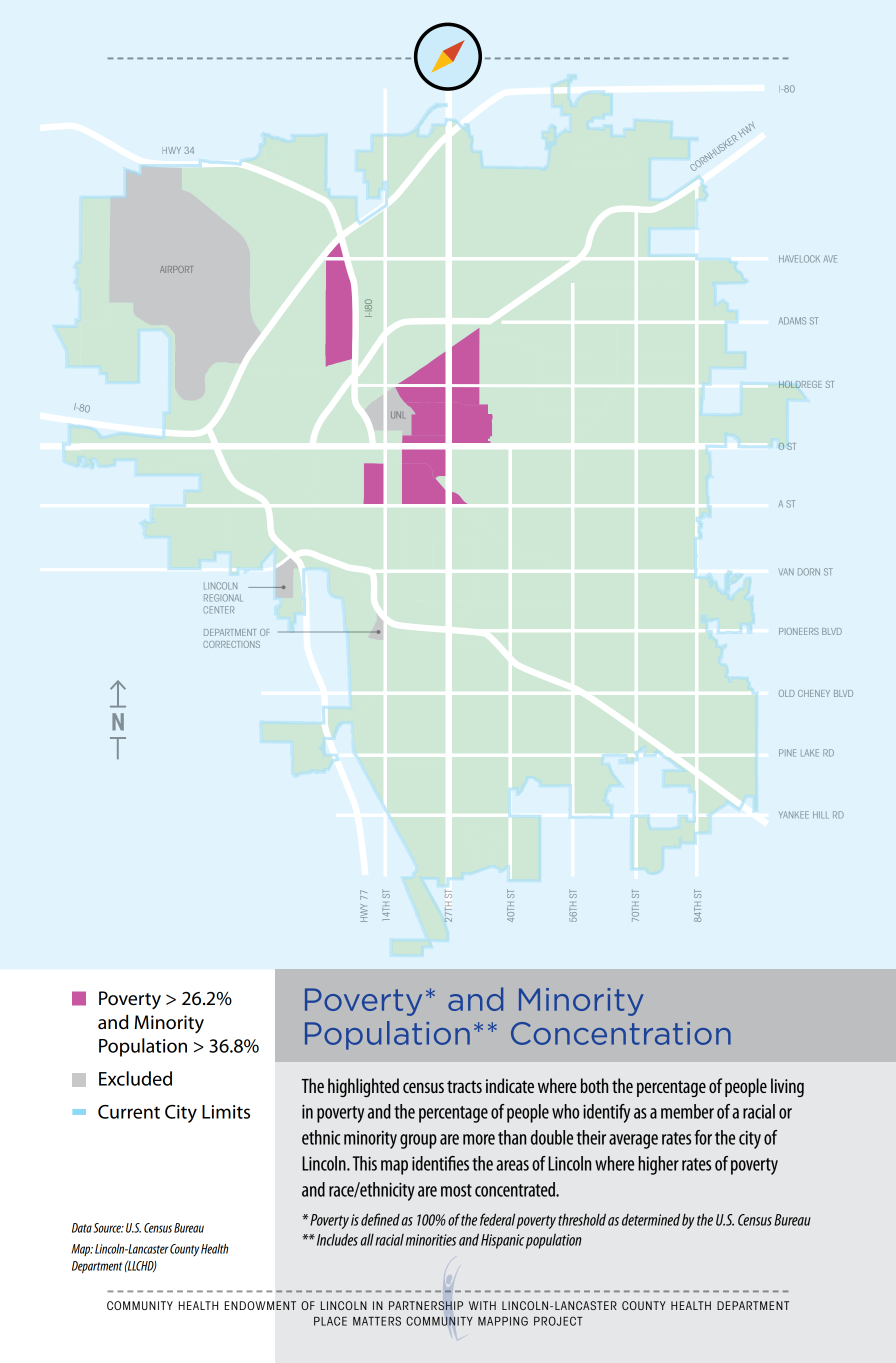 The image size is (896, 1363). What do you see at coordinates (260, 1305) in the page?
I see `Endowment` at bounding box center [260, 1305].
